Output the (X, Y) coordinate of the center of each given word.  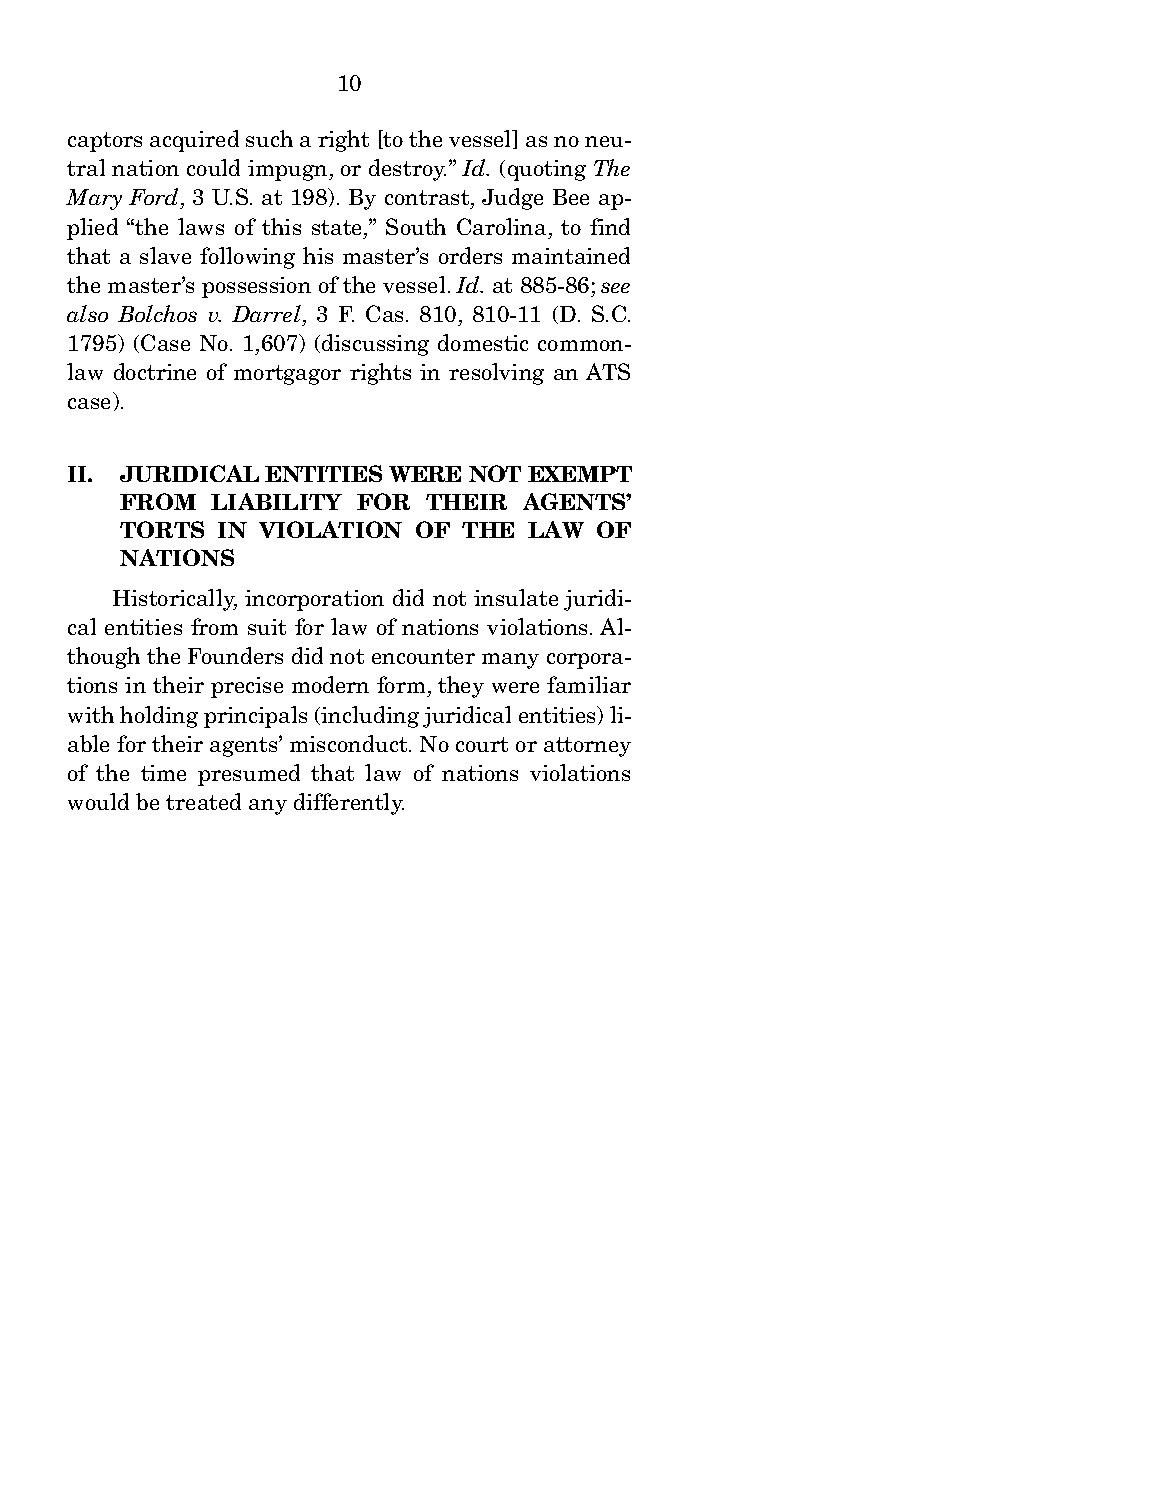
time (163, 773)
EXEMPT (580, 474)
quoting (547, 170)
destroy (407, 170)
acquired (194, 141)
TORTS (162, 529)
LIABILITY (276, 501)
